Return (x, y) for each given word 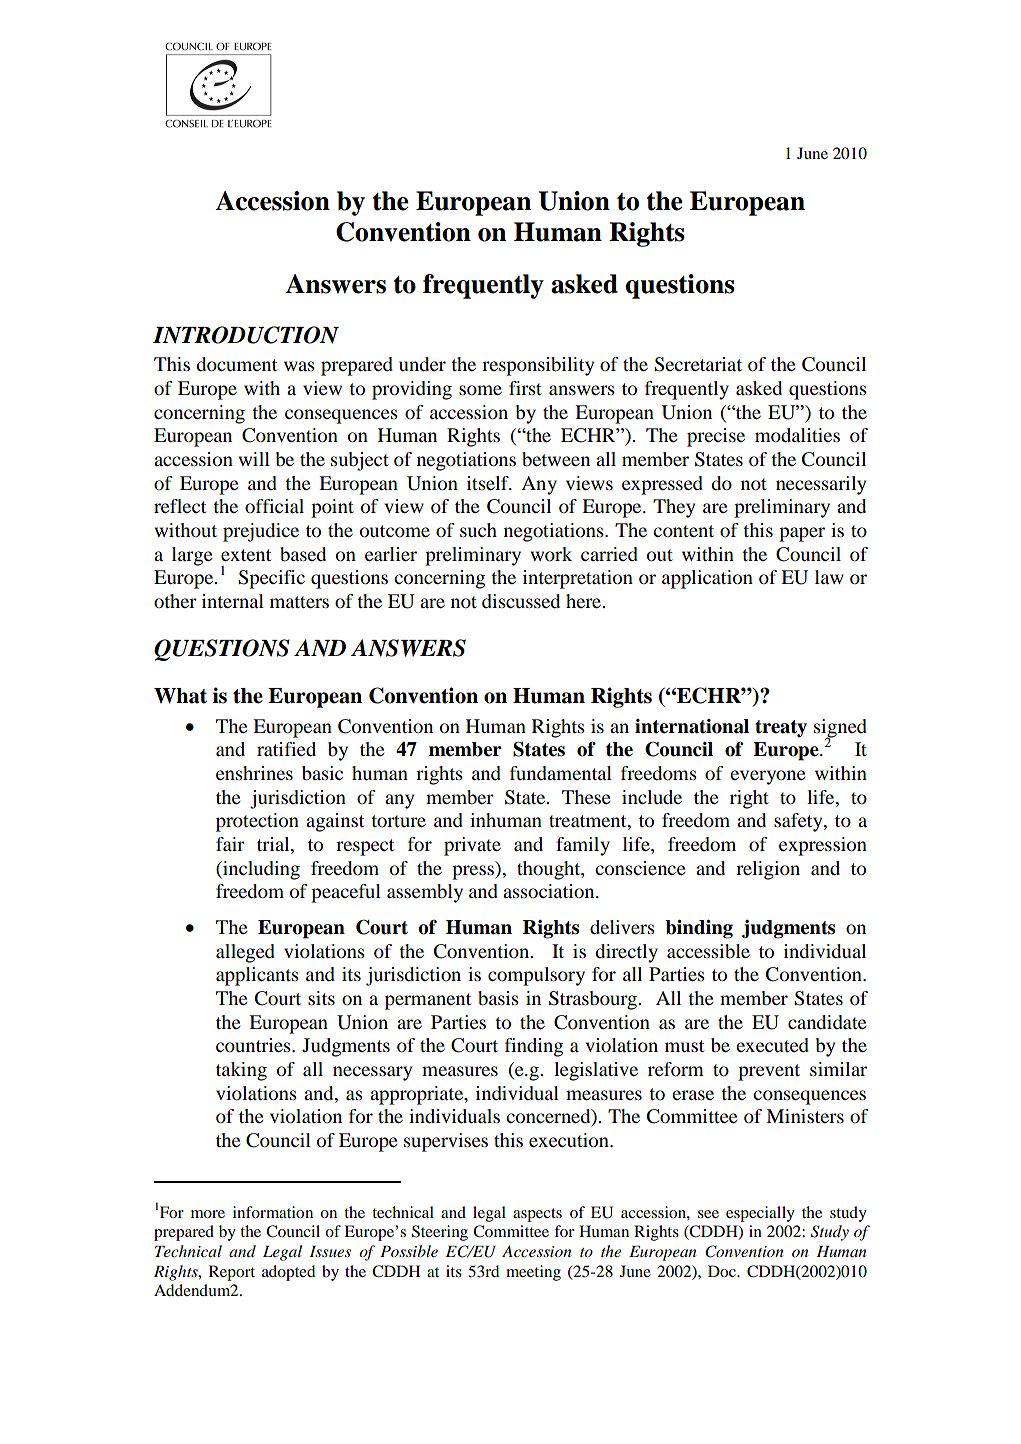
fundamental (561, 773)
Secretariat (698, 364)
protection (257, 822)
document (236, 364)
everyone (767, 777)
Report (232, 1273)
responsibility (538, 366)
